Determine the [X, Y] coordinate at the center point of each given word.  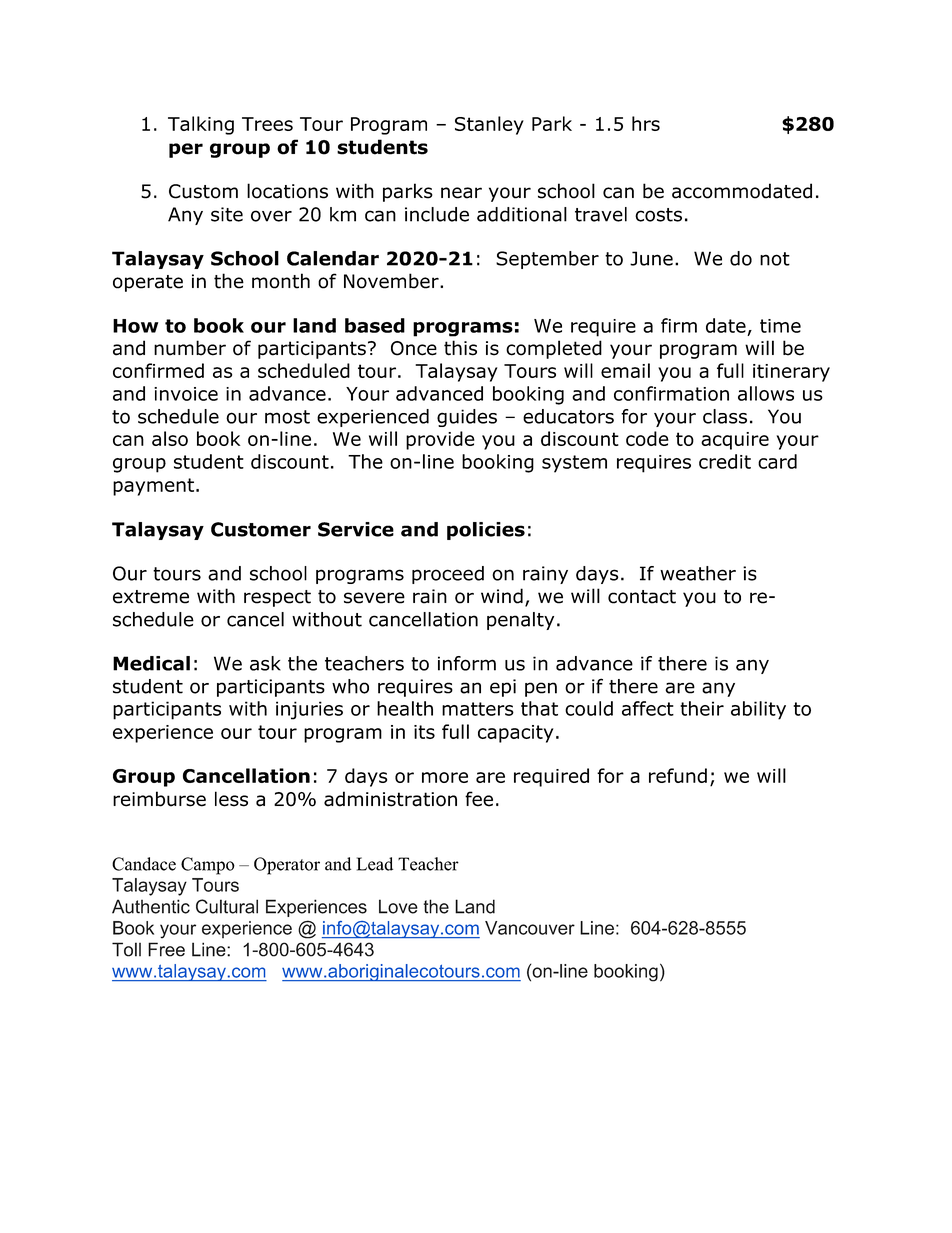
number [190, 348]
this [460, 348]
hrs [646, 123]
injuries [309, 710]
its [424, 732]
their [702, 708]
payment [153, 487]
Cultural [227, 906]
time [780, 326]
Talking [201, 125]
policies [486, 531]
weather [698, 573]
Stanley [489, 125]
